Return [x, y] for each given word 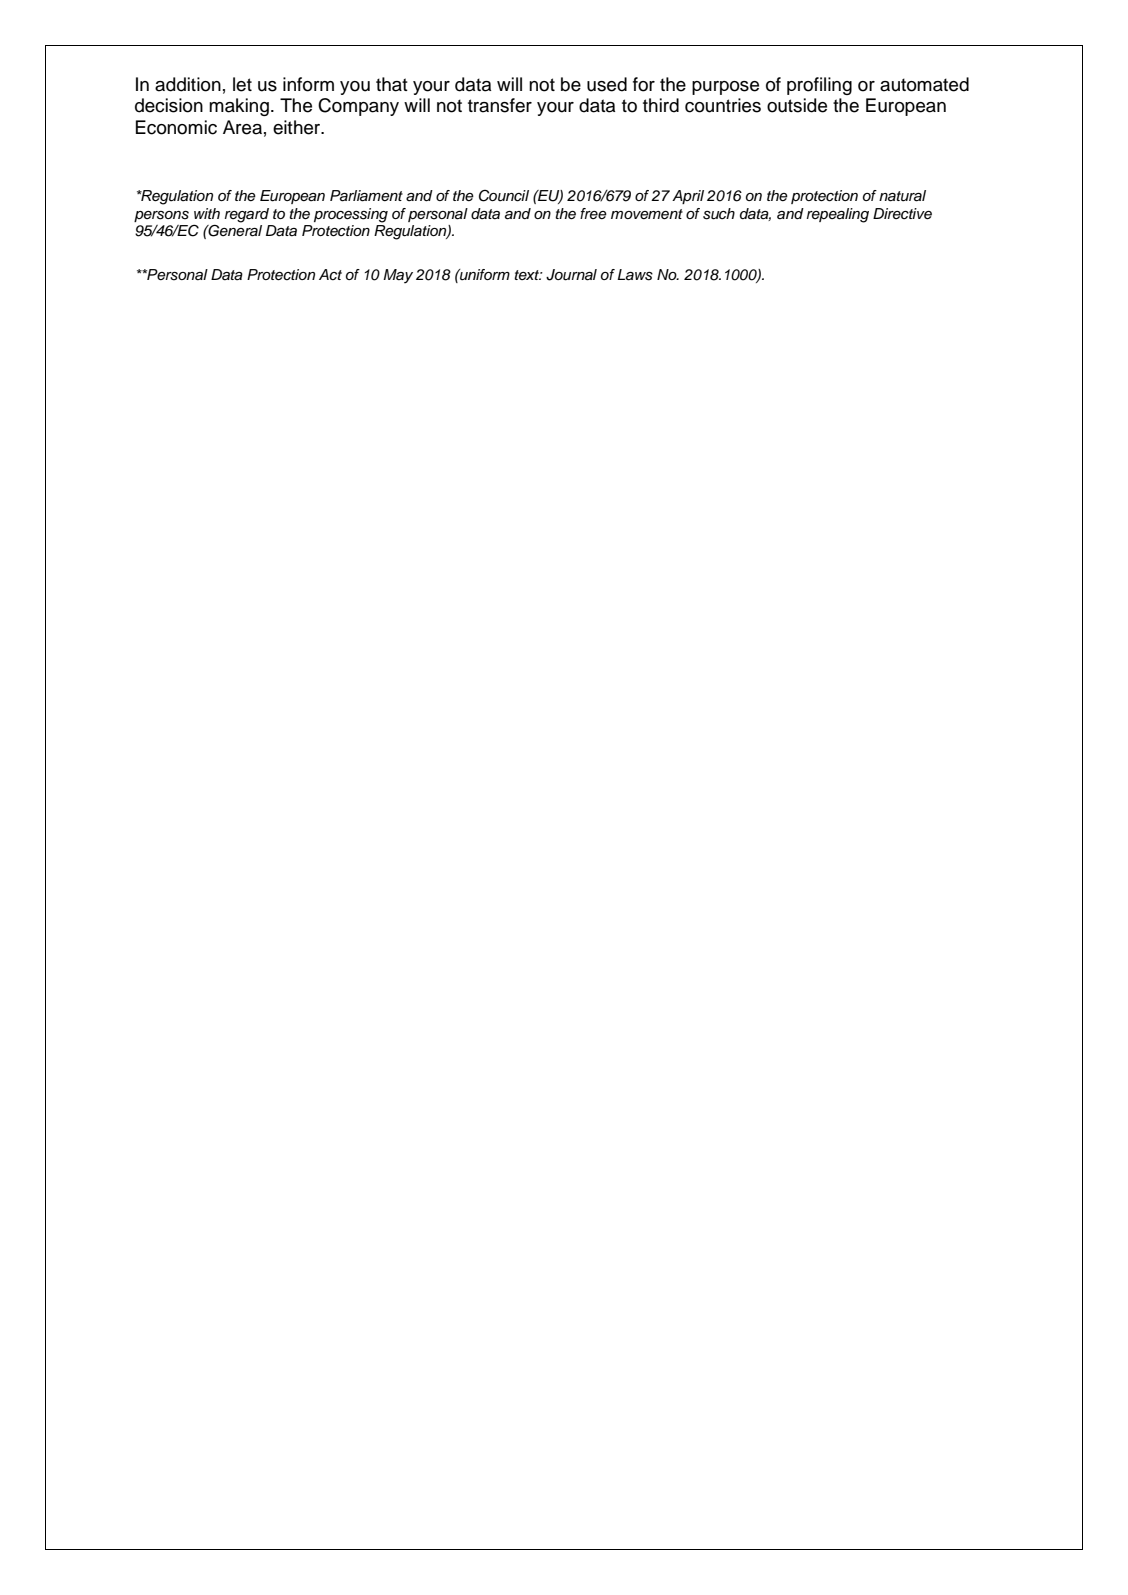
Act [330, 274]
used [607, 84]
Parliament [366, 196]
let [242, 84]
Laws [635, 275]
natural [902, 196]
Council [504, 196]
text [528, 275]
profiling [819, 86]
